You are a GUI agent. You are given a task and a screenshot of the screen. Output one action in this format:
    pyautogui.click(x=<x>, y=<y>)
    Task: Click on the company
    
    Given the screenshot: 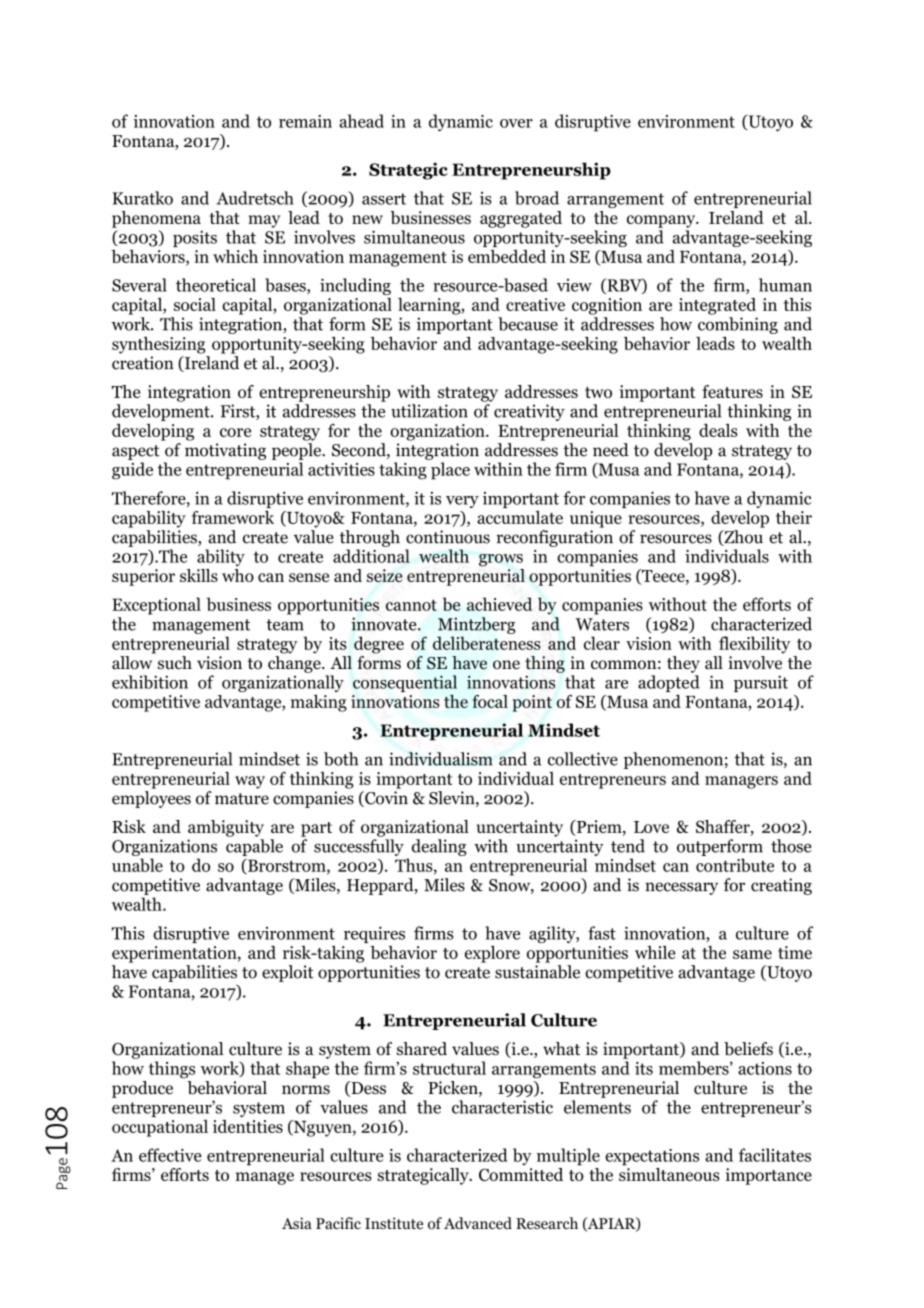 What is the action you would take?
    pyautogui.click(x=662, y=221)
